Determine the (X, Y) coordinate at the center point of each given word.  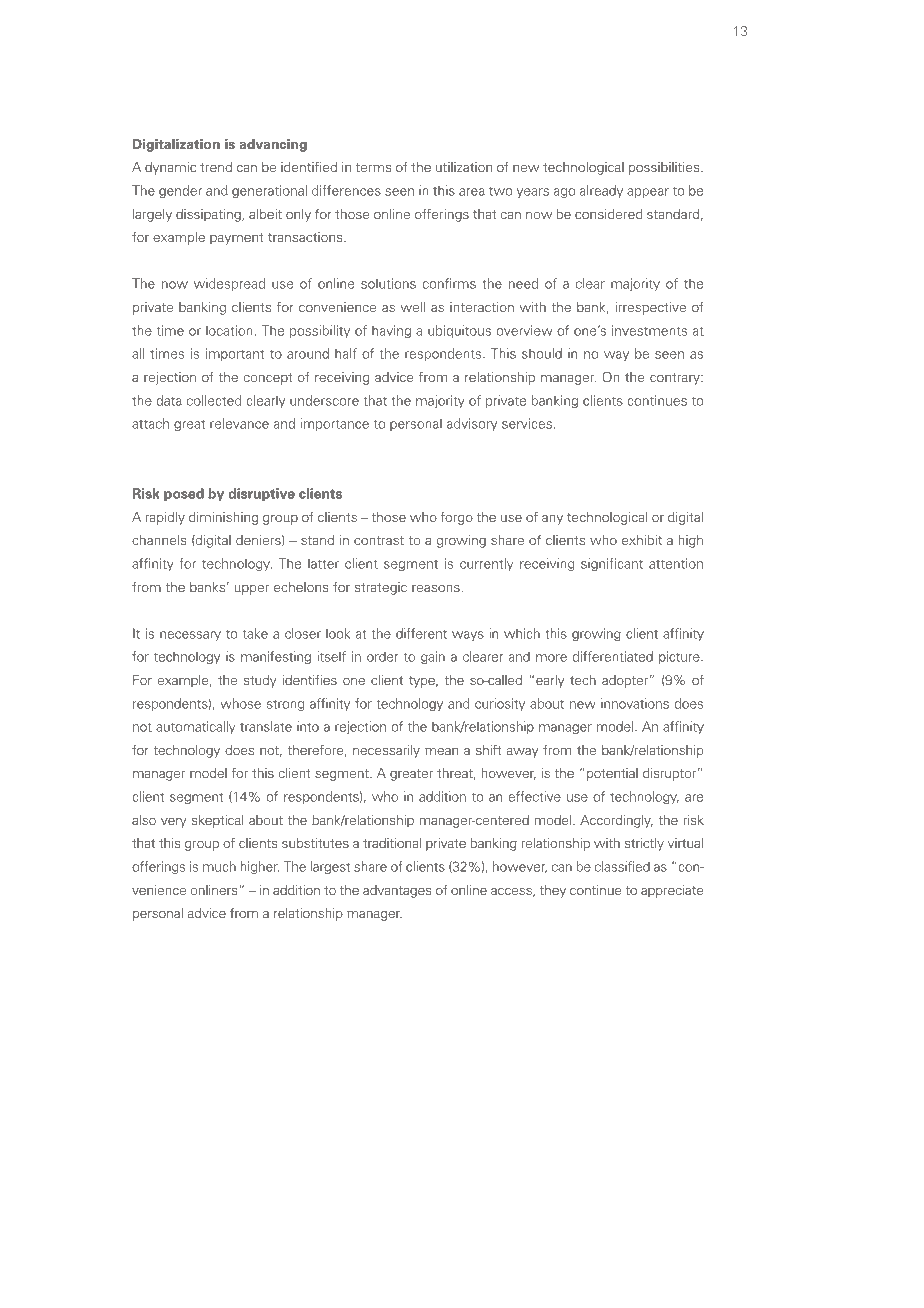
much (219, 866)
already (601, 191)
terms (373, 167)
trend (216, 167)
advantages (397, 891)
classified (622, 866)
